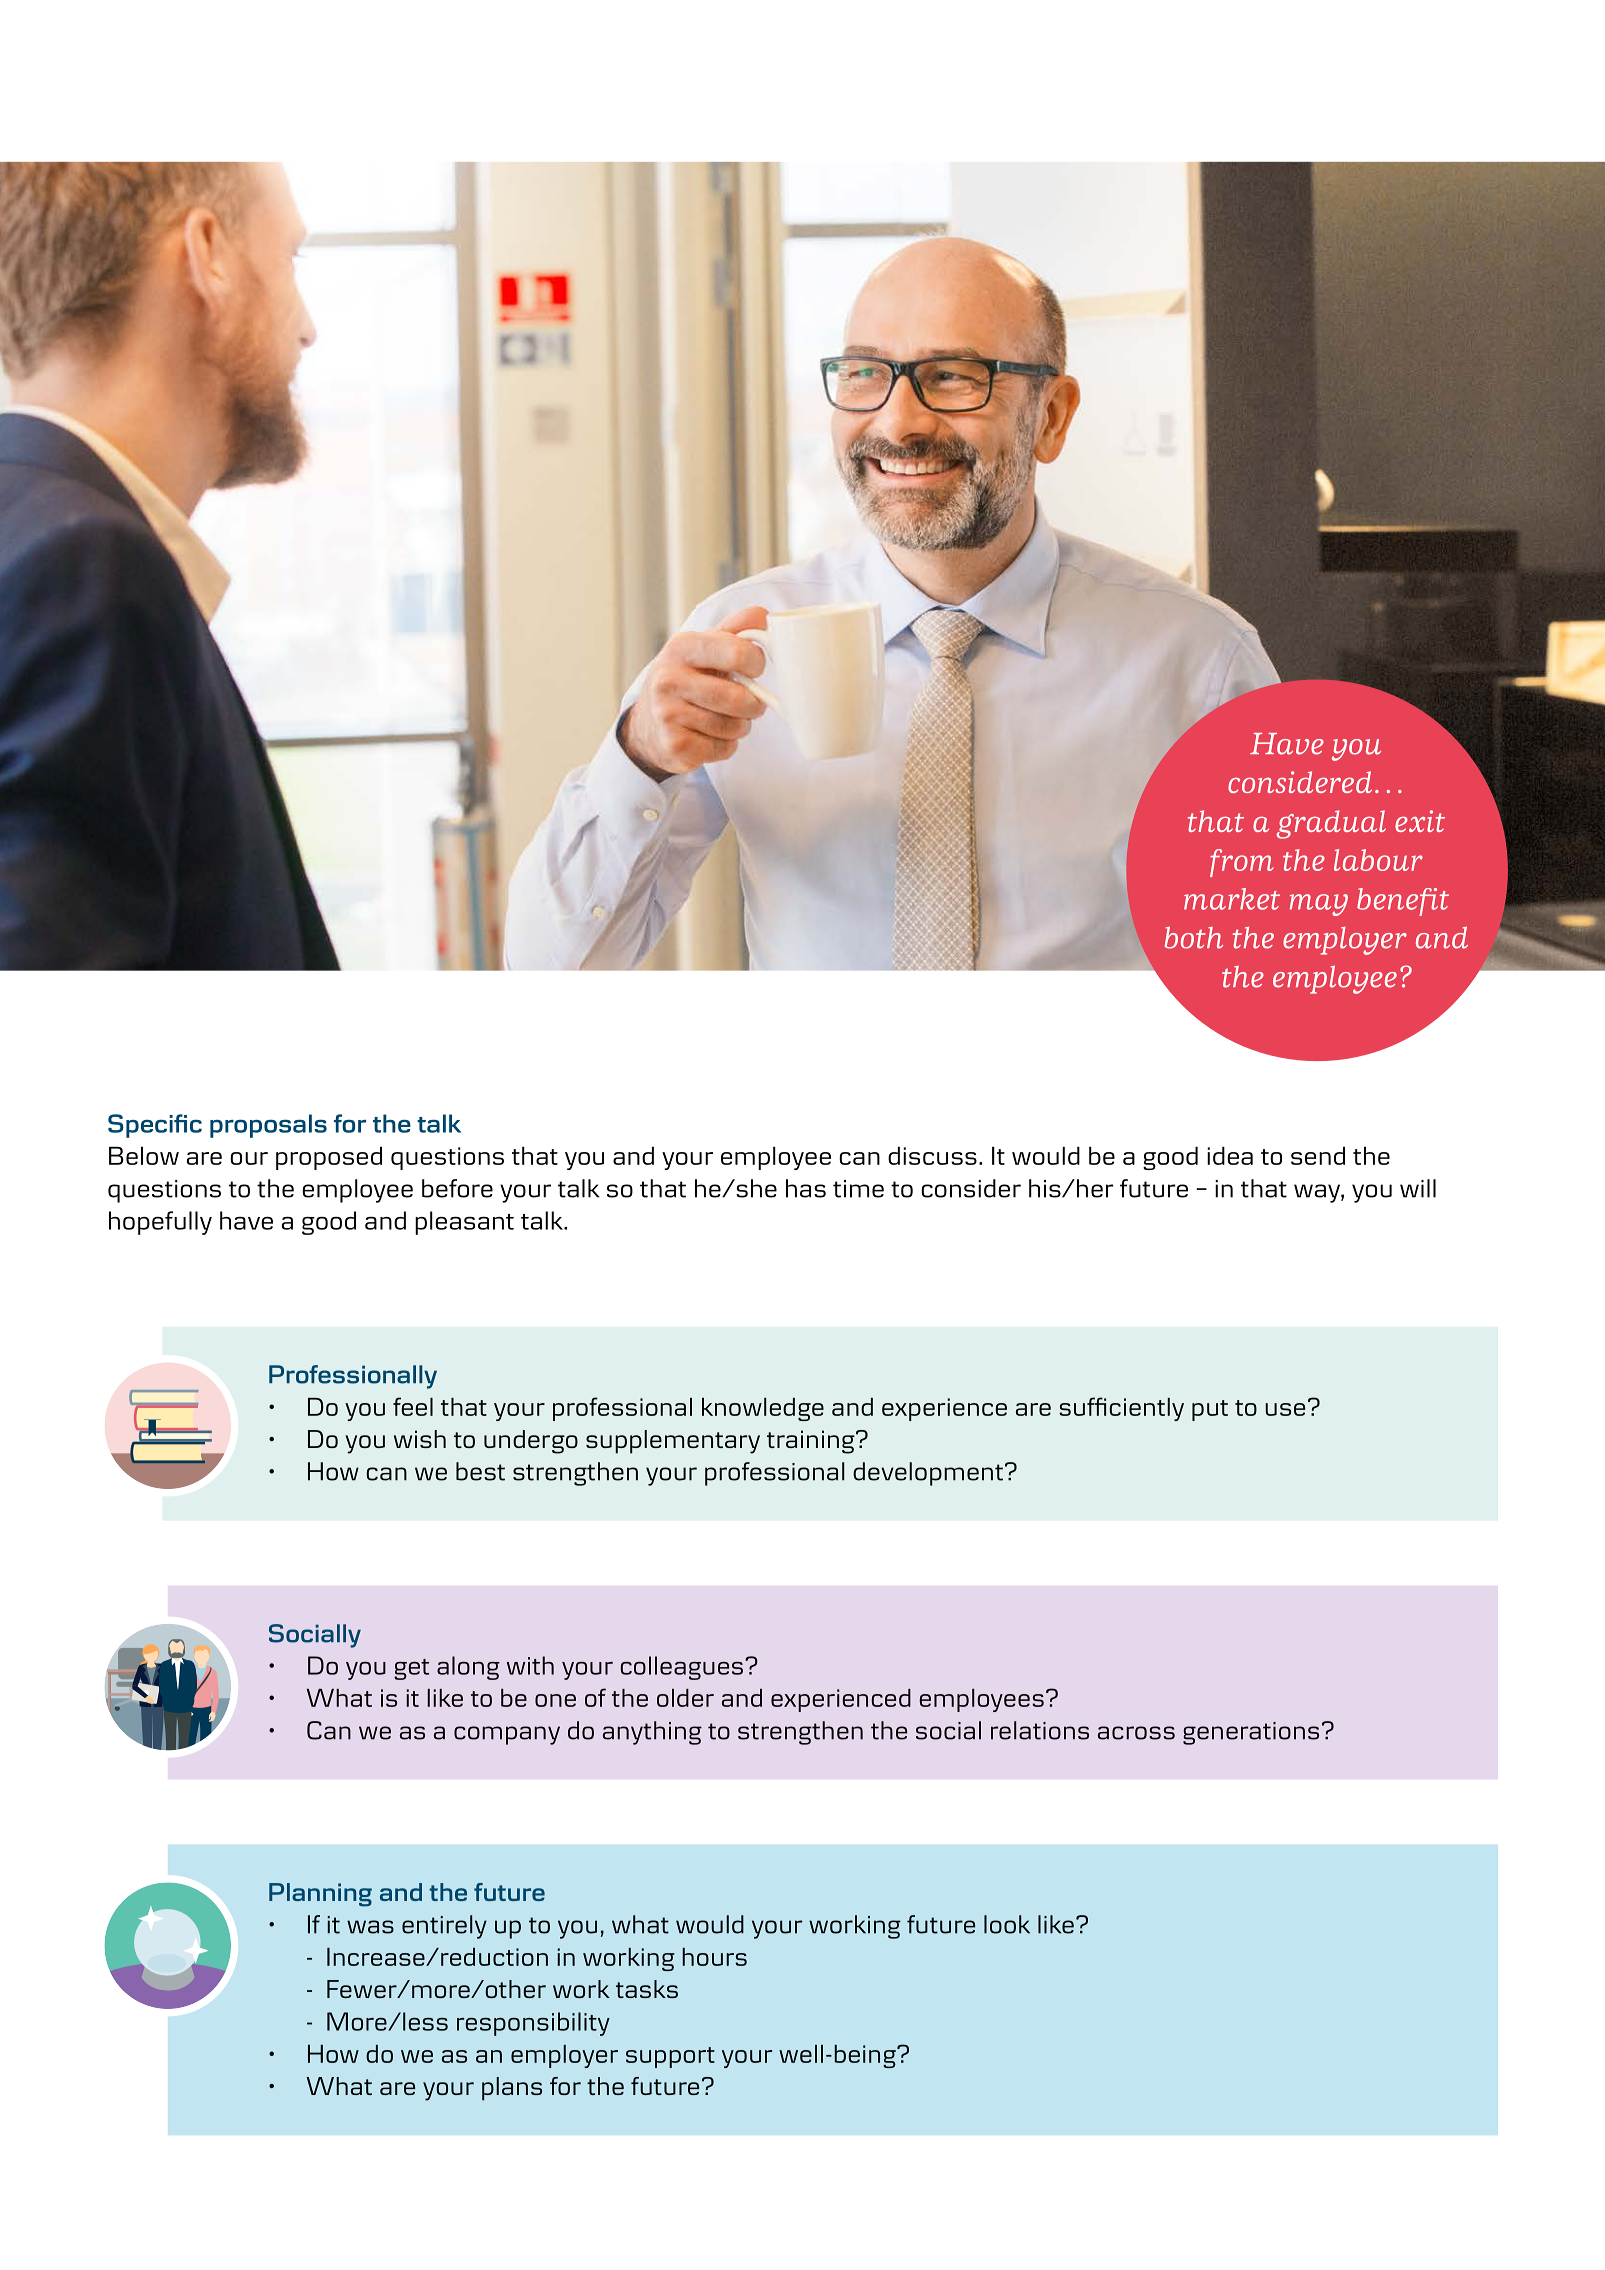 Image resolution: width=1605 pixels, height=2270 pixels. Describe the element at coordinates (411, 1669) in the screenshot. I see `get` at that location.
